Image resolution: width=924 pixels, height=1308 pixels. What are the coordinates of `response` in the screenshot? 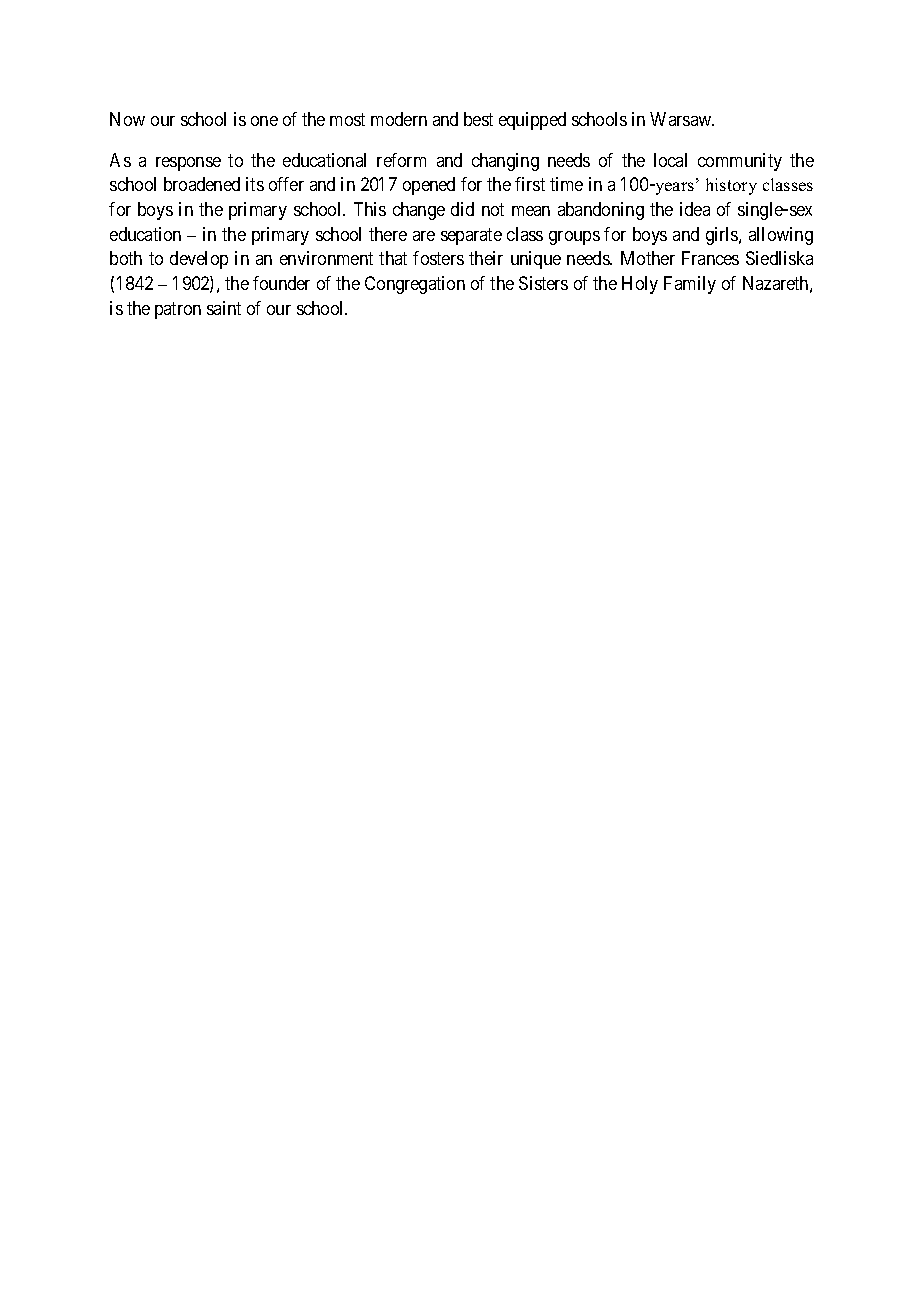 It's located at (188, 164).
